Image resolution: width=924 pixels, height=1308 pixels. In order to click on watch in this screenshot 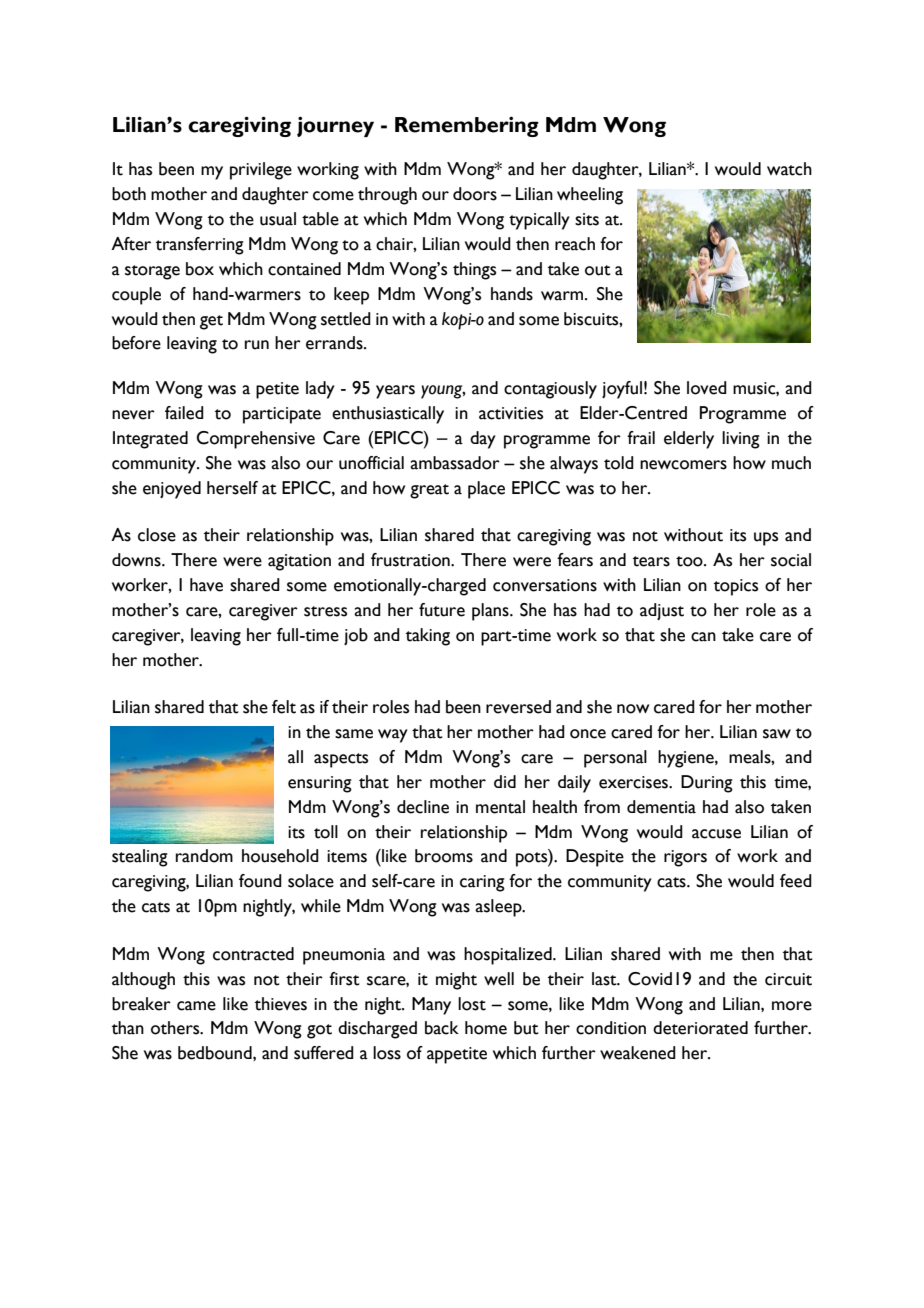, I will do `click(789, 169)`.
